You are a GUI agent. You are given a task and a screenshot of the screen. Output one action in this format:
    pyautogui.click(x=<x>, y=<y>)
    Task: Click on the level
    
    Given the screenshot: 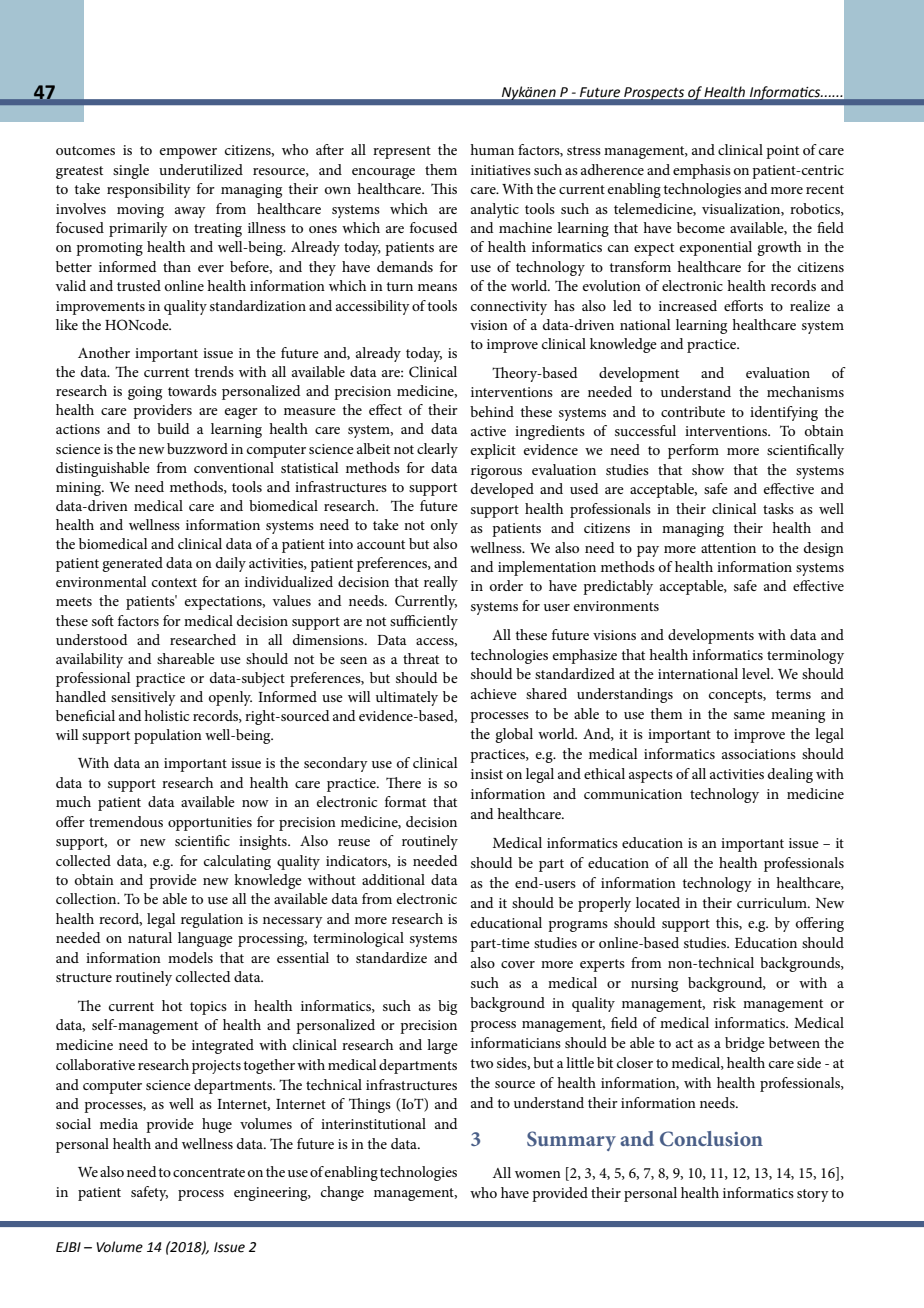 What is the action you would take?
    pyautogui.click(x=757, y=673)
